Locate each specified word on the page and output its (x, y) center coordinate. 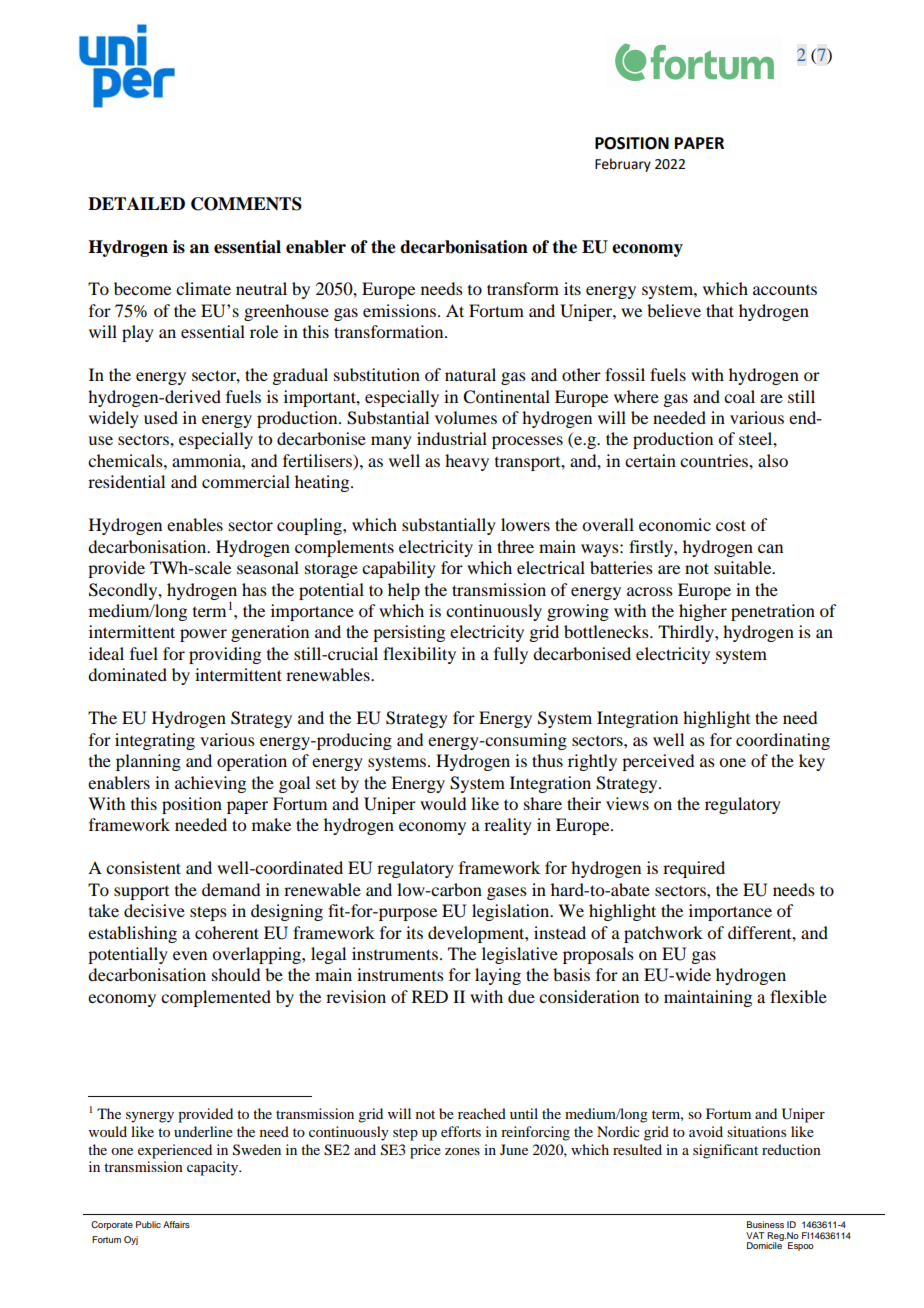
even (190, 955)
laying (498, 976)
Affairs (176, 1224)
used (161, 417)
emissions (399, 310)
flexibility (419, 655)
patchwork (663, 934)
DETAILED (136, 203)
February (623, 165)
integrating (155, 741)
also (773, 460)
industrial (452, 438)
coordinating (783, 741)
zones (462, 1151)
